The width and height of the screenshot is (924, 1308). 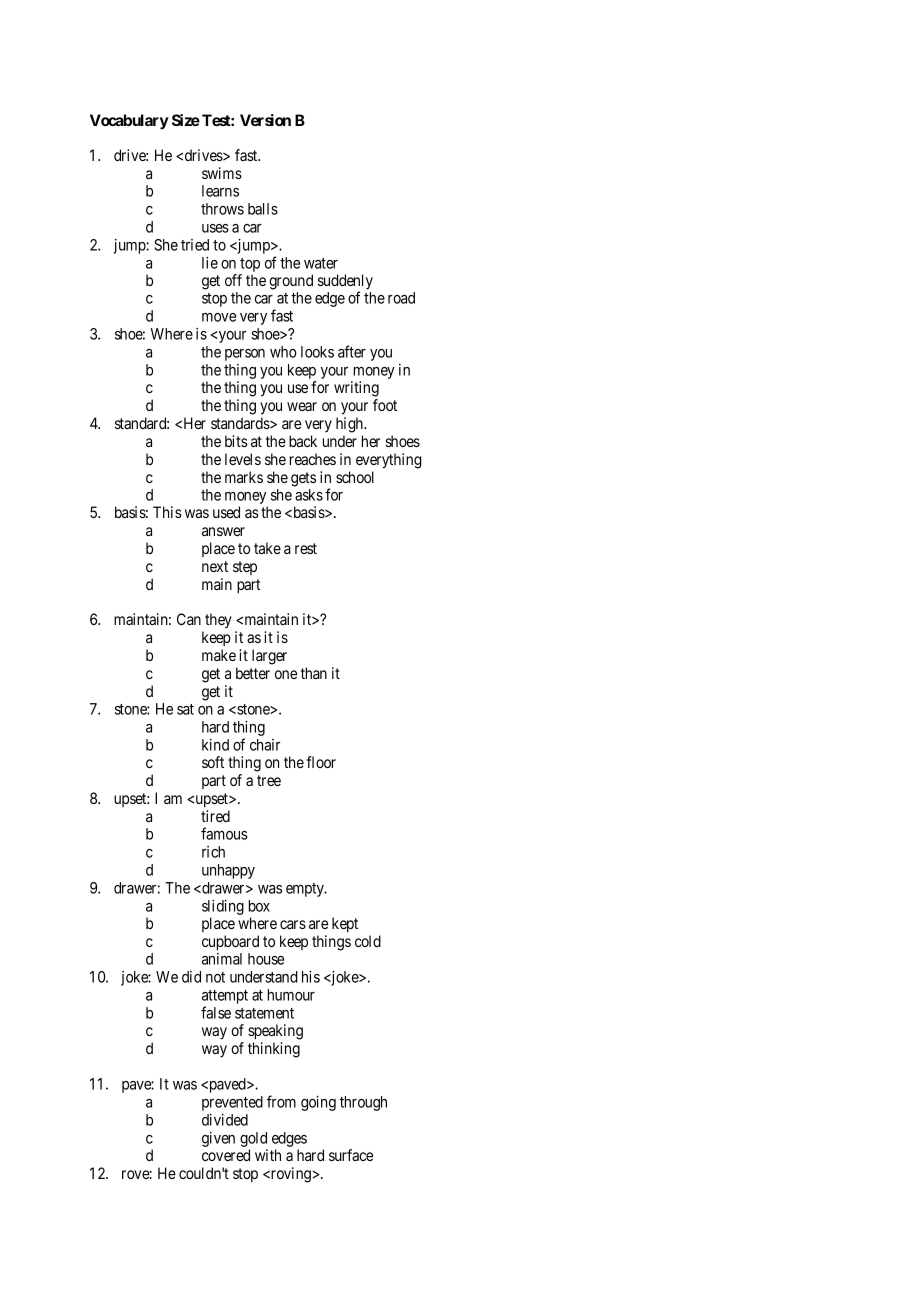 I want to click on school, so click(x=355, y=477).
